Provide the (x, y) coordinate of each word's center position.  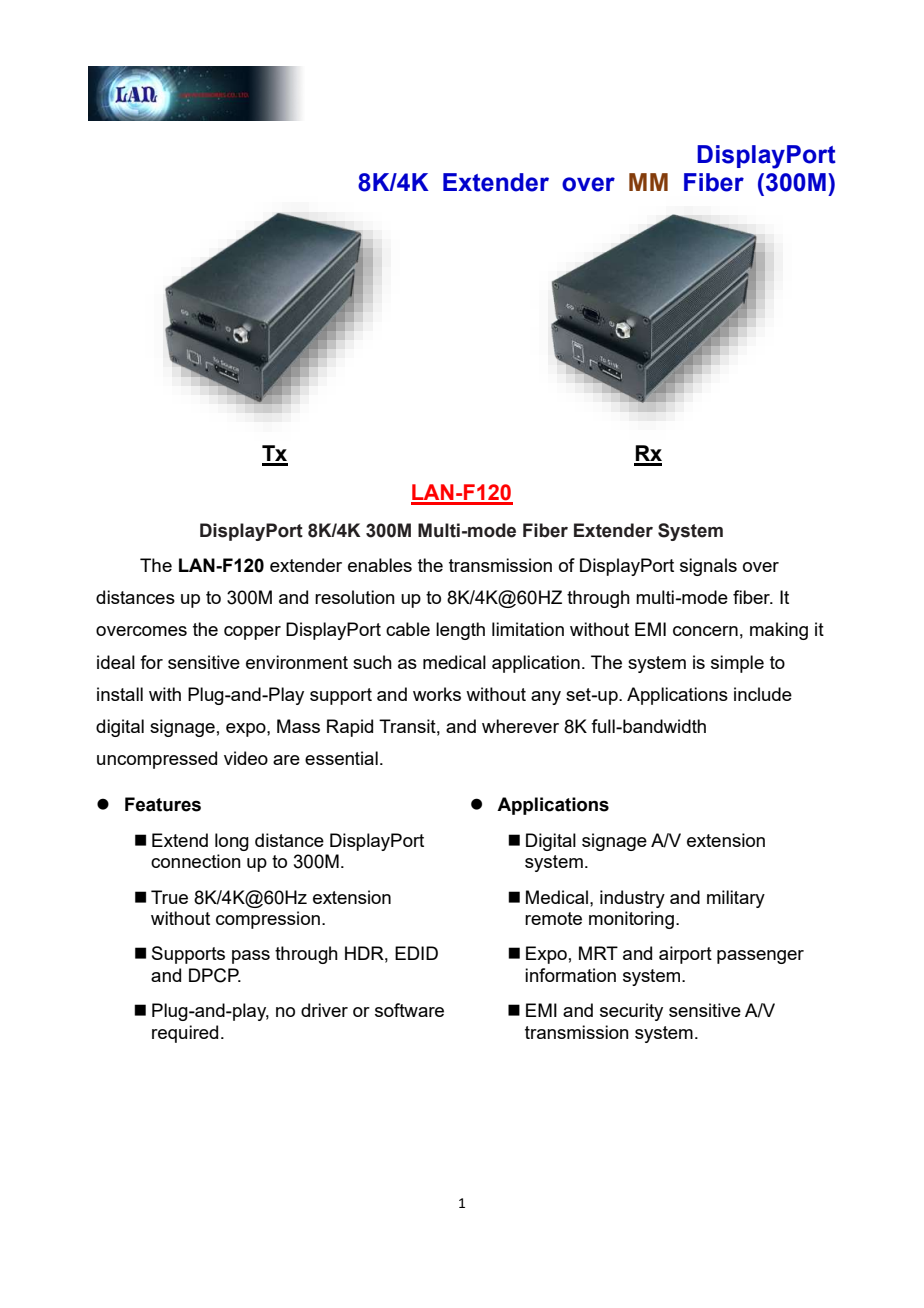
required (185, 1034)
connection (196, 861)
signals (708, 567)
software (409, 1010)
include (763, 694)
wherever (520, 726)
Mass (298, 726)
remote (553, 918)
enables (380, 565)
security (631, 1012)
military (736, 899)
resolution (355, 597)
